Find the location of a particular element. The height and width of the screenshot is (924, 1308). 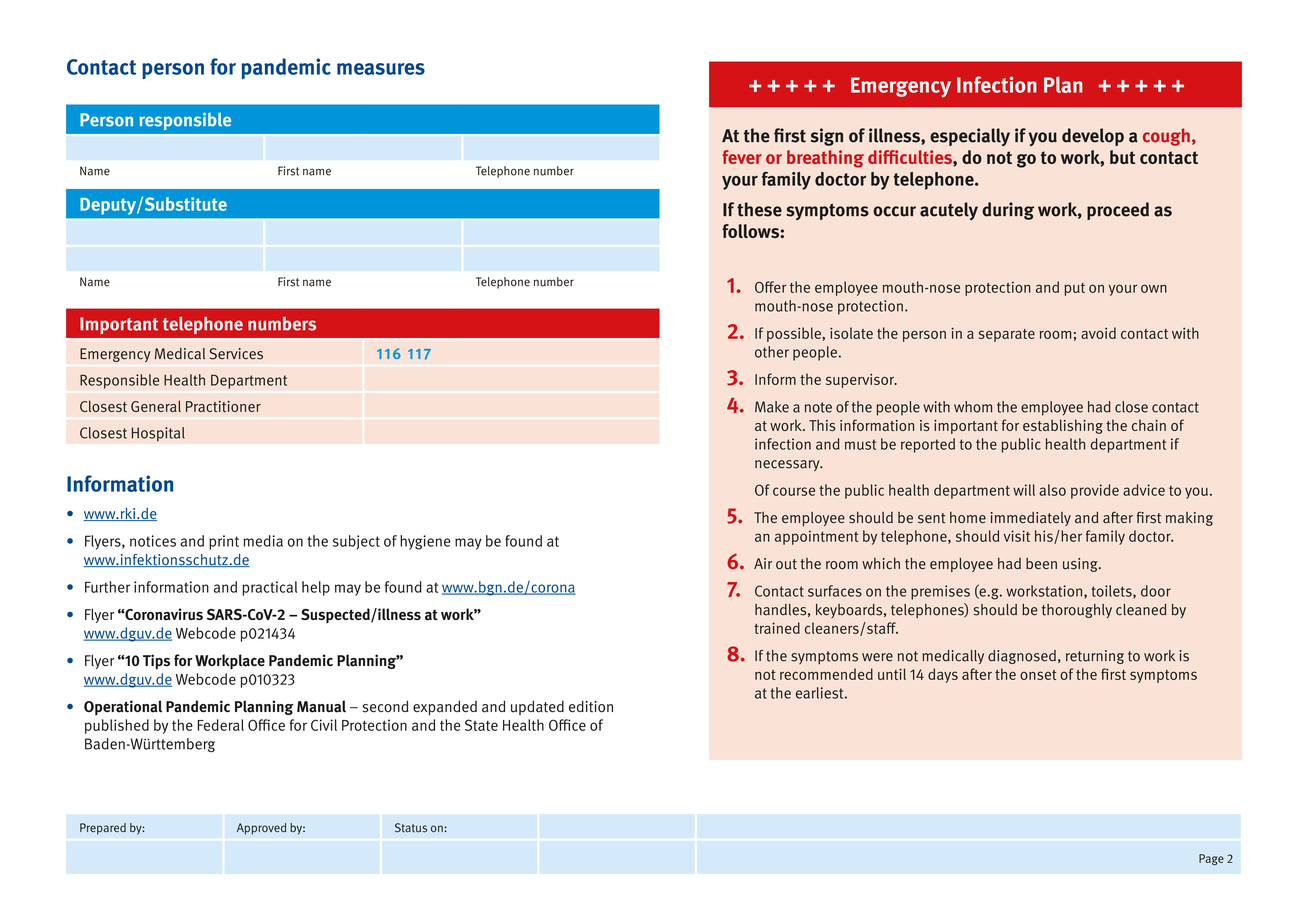

Approved is located at coordinates (261, 829).
